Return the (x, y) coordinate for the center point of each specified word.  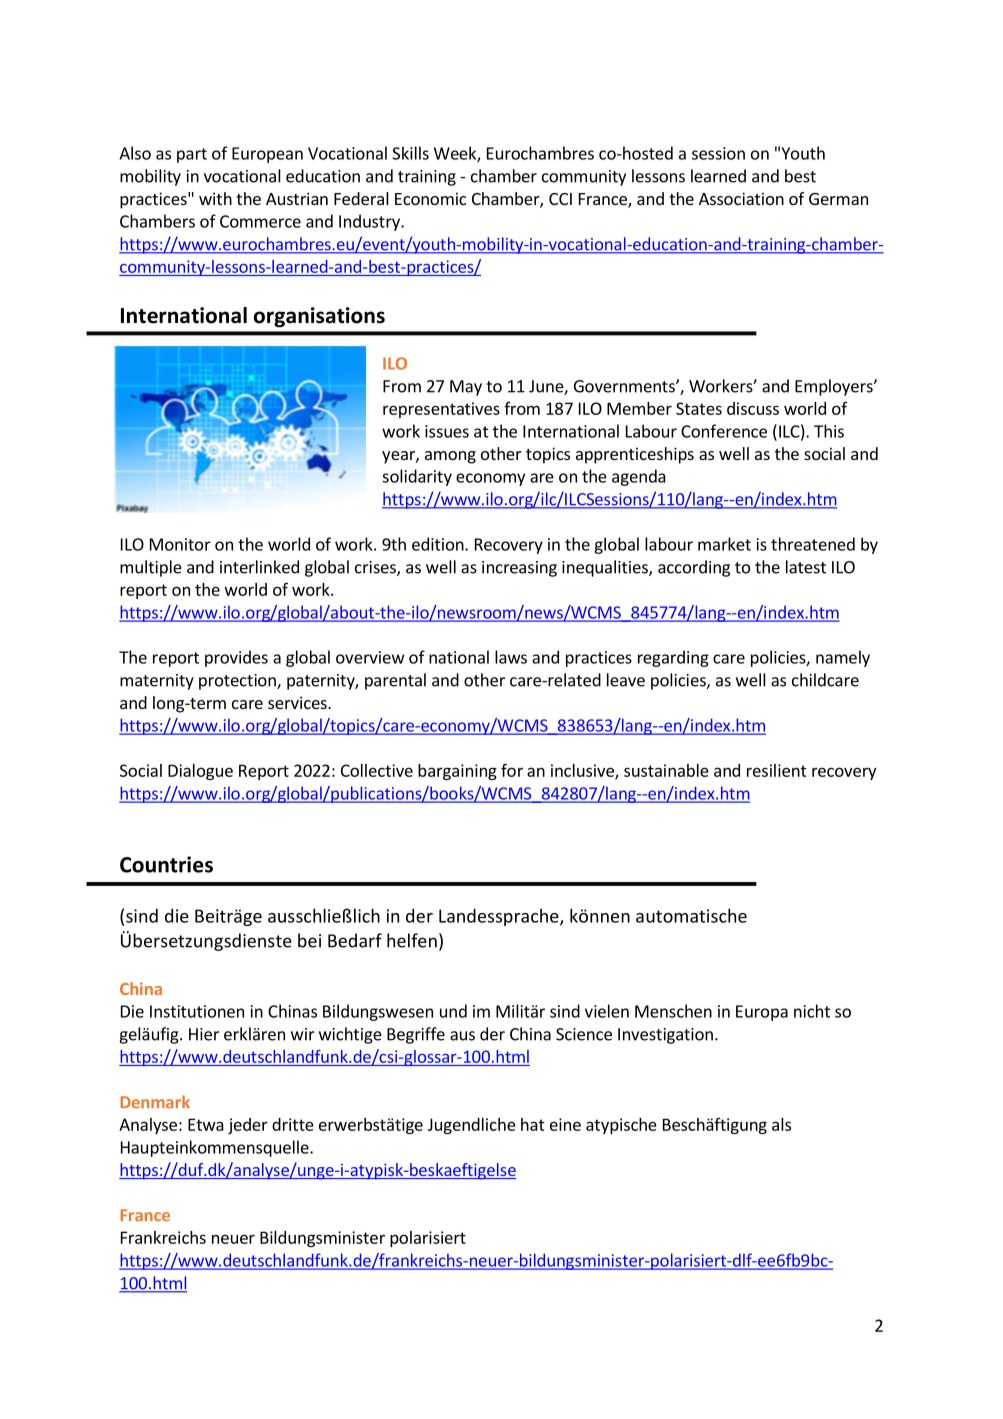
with (215, 198)
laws (511, 657)
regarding (673, 658)
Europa (762, 1013)
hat (533, 1124)
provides (236, 658)
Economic (430, 198)
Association (741, 198)
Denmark (155, 1102)
